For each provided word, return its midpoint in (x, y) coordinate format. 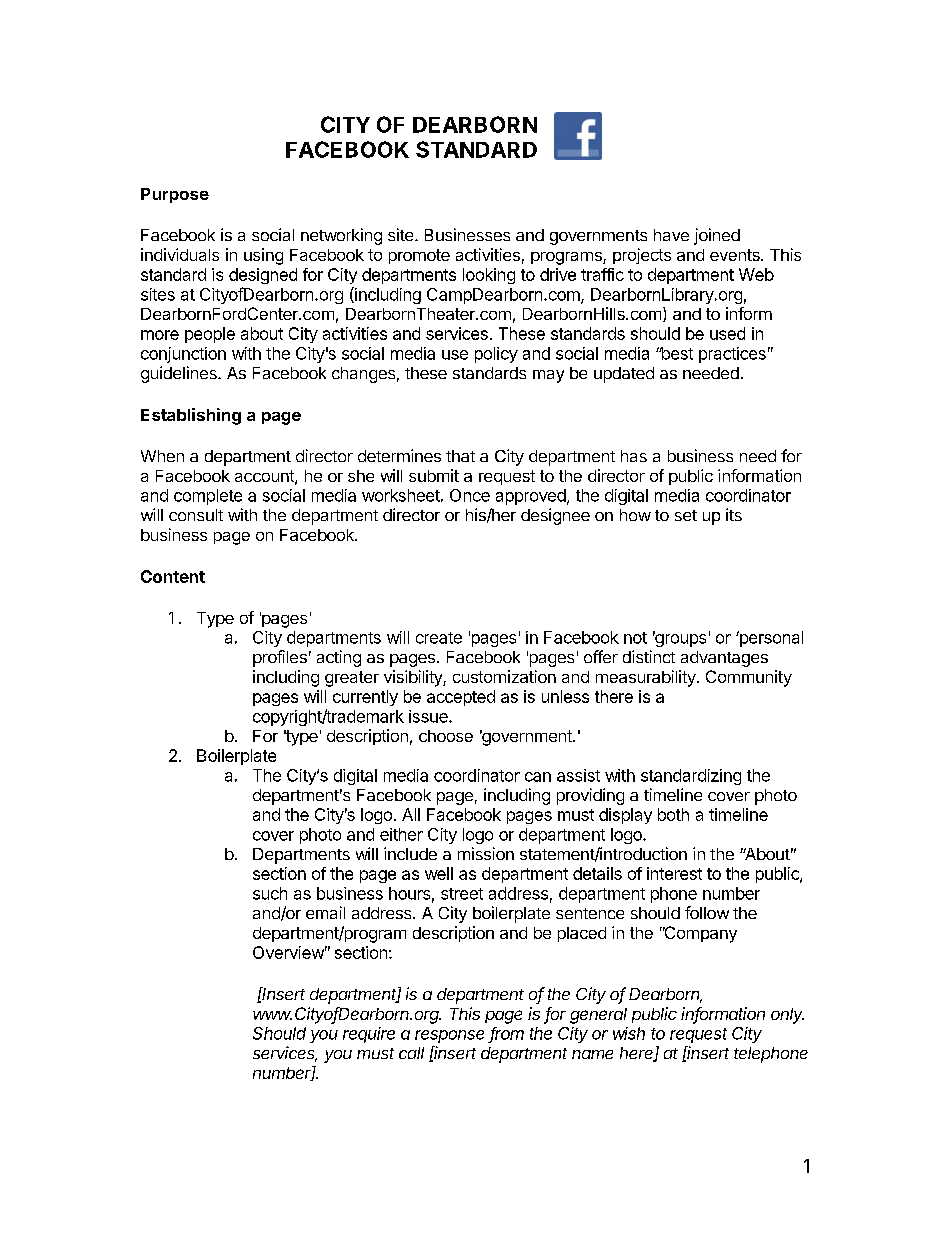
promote (419, 256)
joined (717, 236)
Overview (288, 952)
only (787, 1016)
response (449, 1036)
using (263, 256)
